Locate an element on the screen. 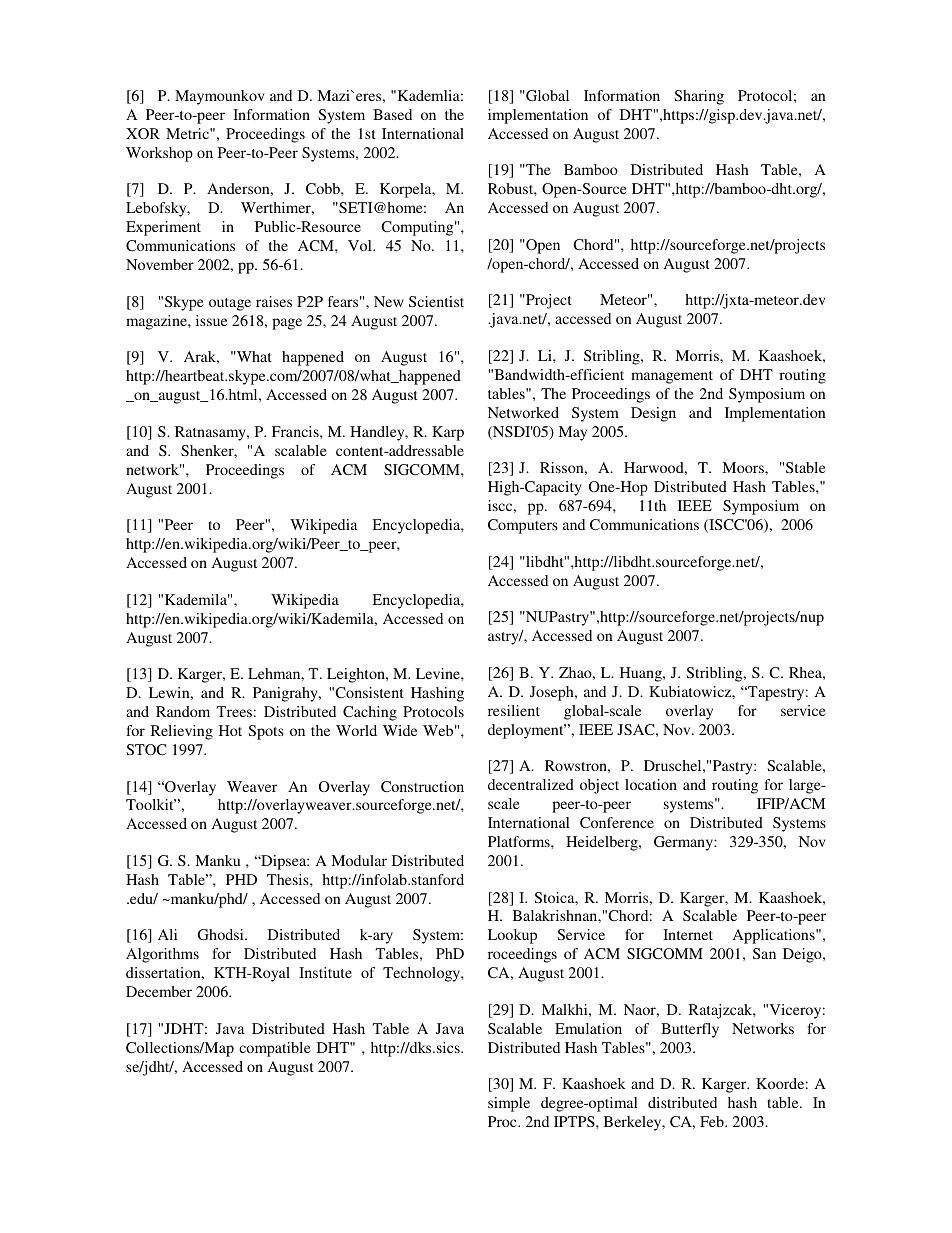 This screenshot has height=1233, width=952. Workshop is located at coordinates (159, 154).
